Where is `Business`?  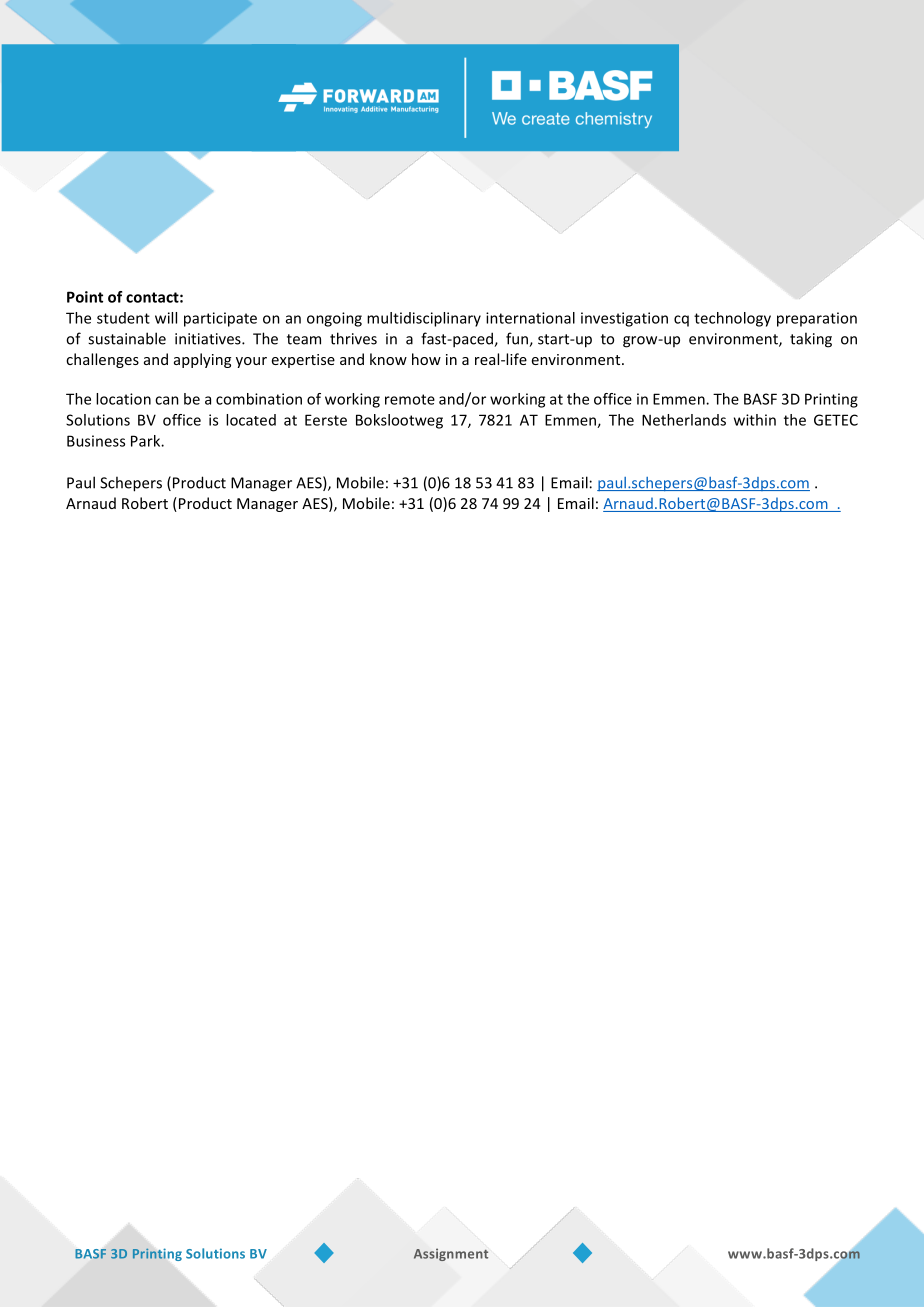 Business is located at coordinates (96, 441).
